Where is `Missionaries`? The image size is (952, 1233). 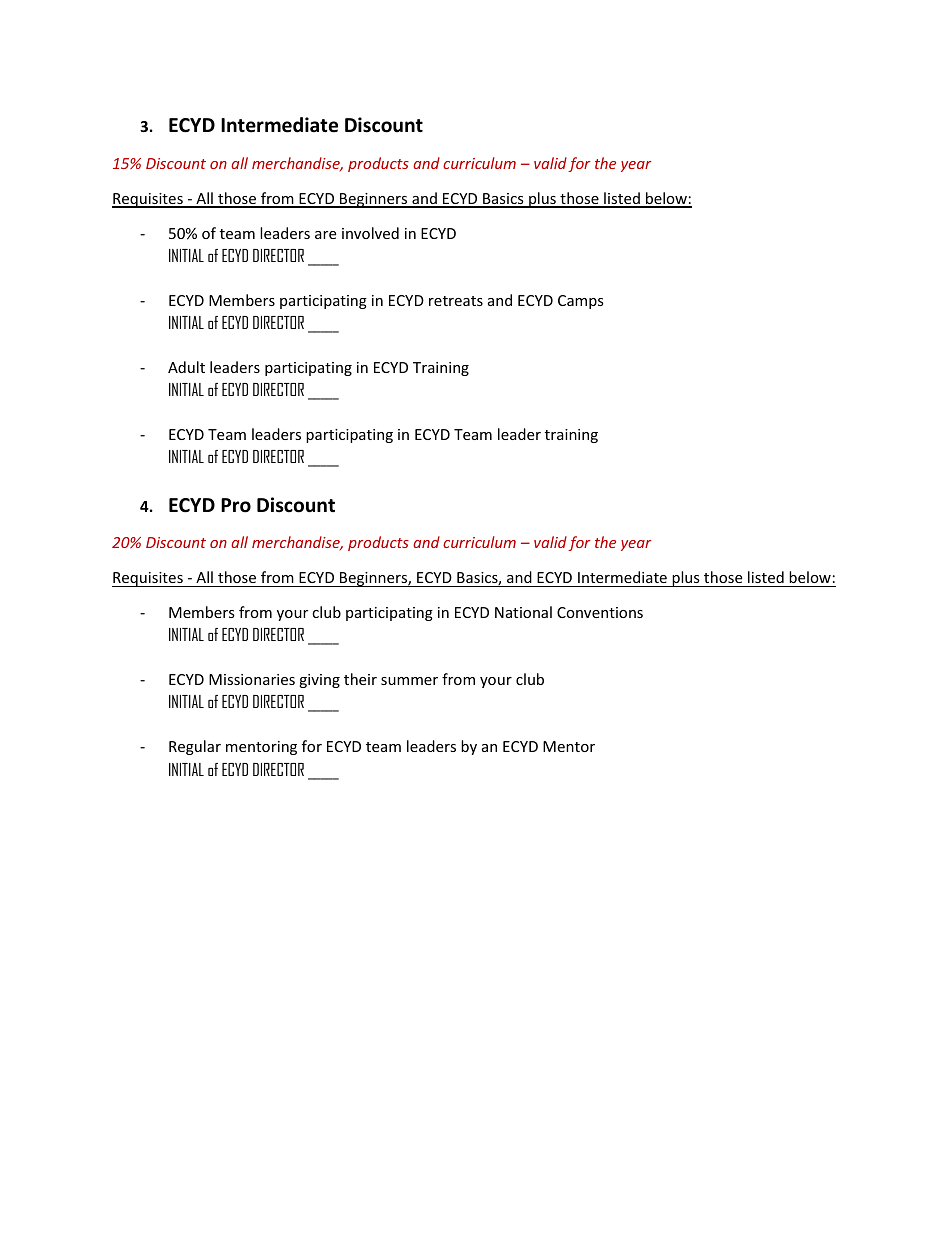 Missionaries is located at coordinates (252, 679).
